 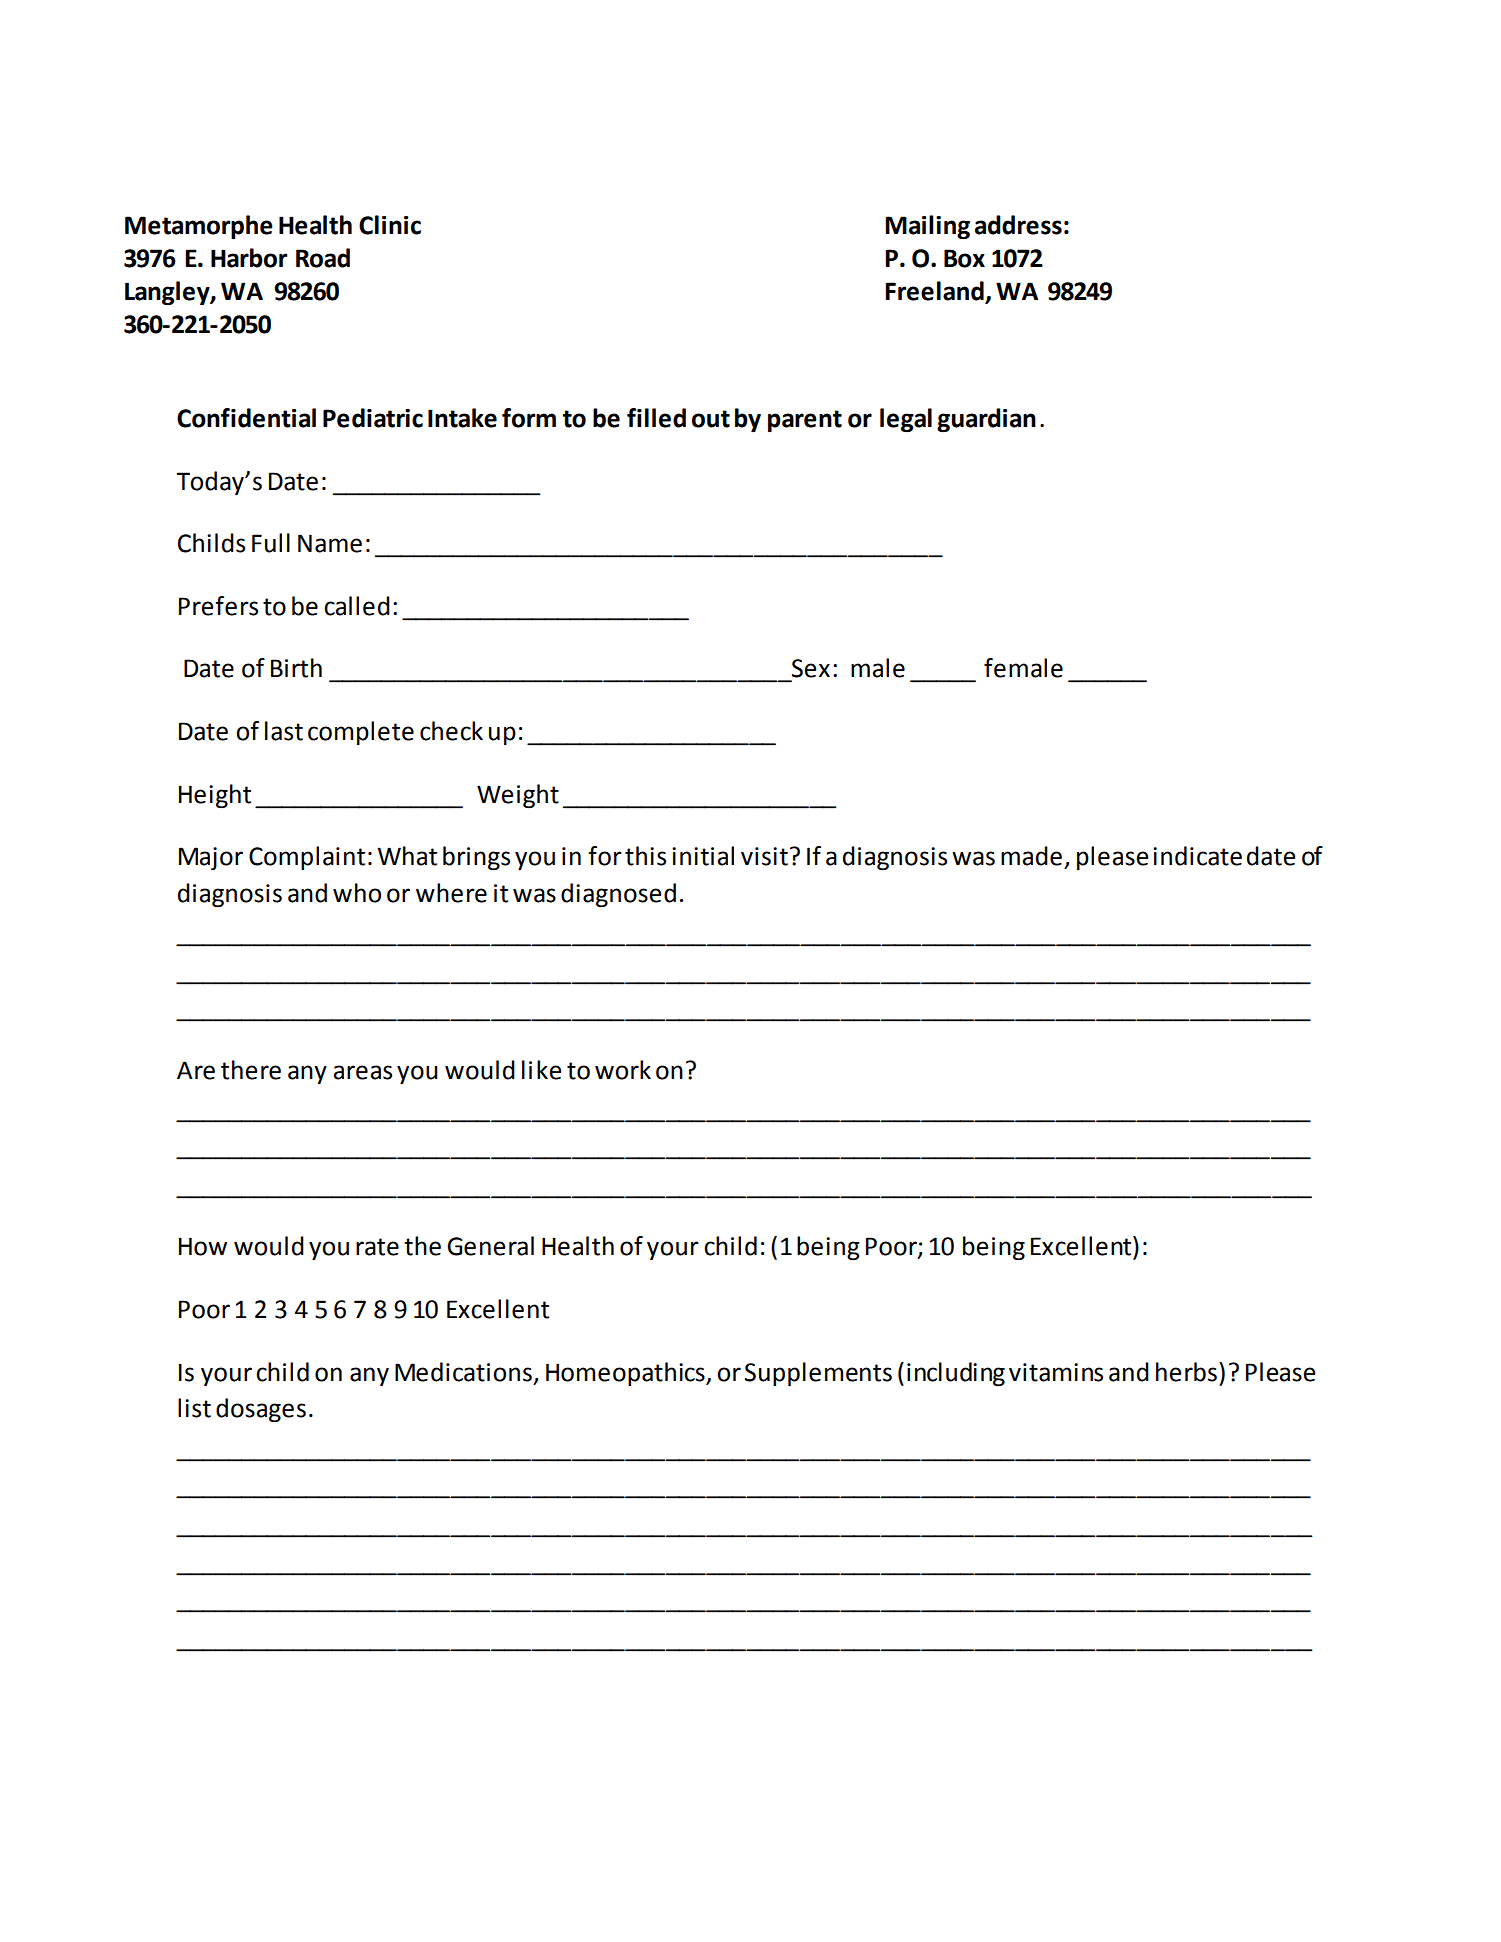 I want to click on made, so click(x=1031, y=856).
